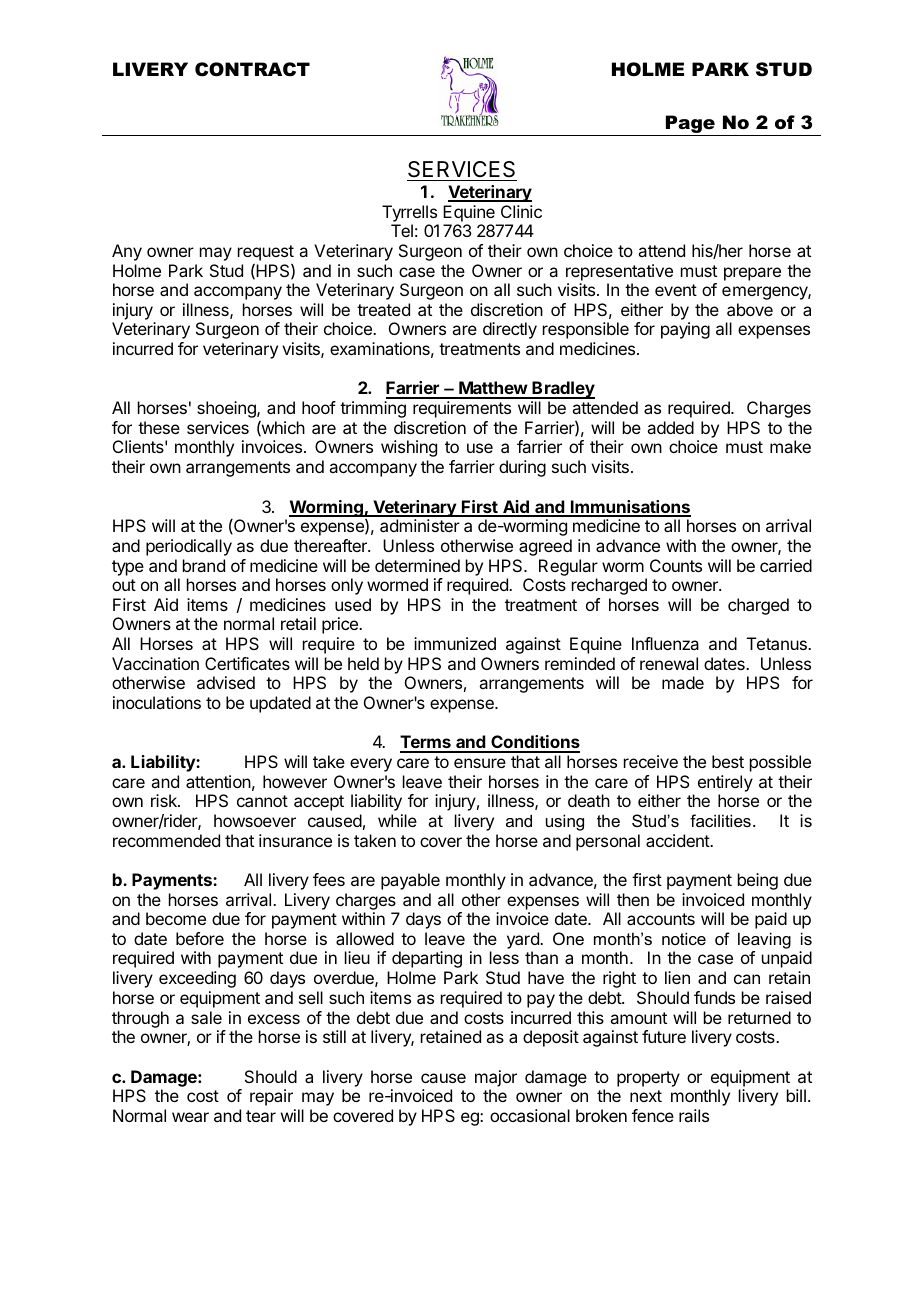 Image resolution: width=924 pixels, height=1307 pixels. I want to click on carried, so click(786, 565).
